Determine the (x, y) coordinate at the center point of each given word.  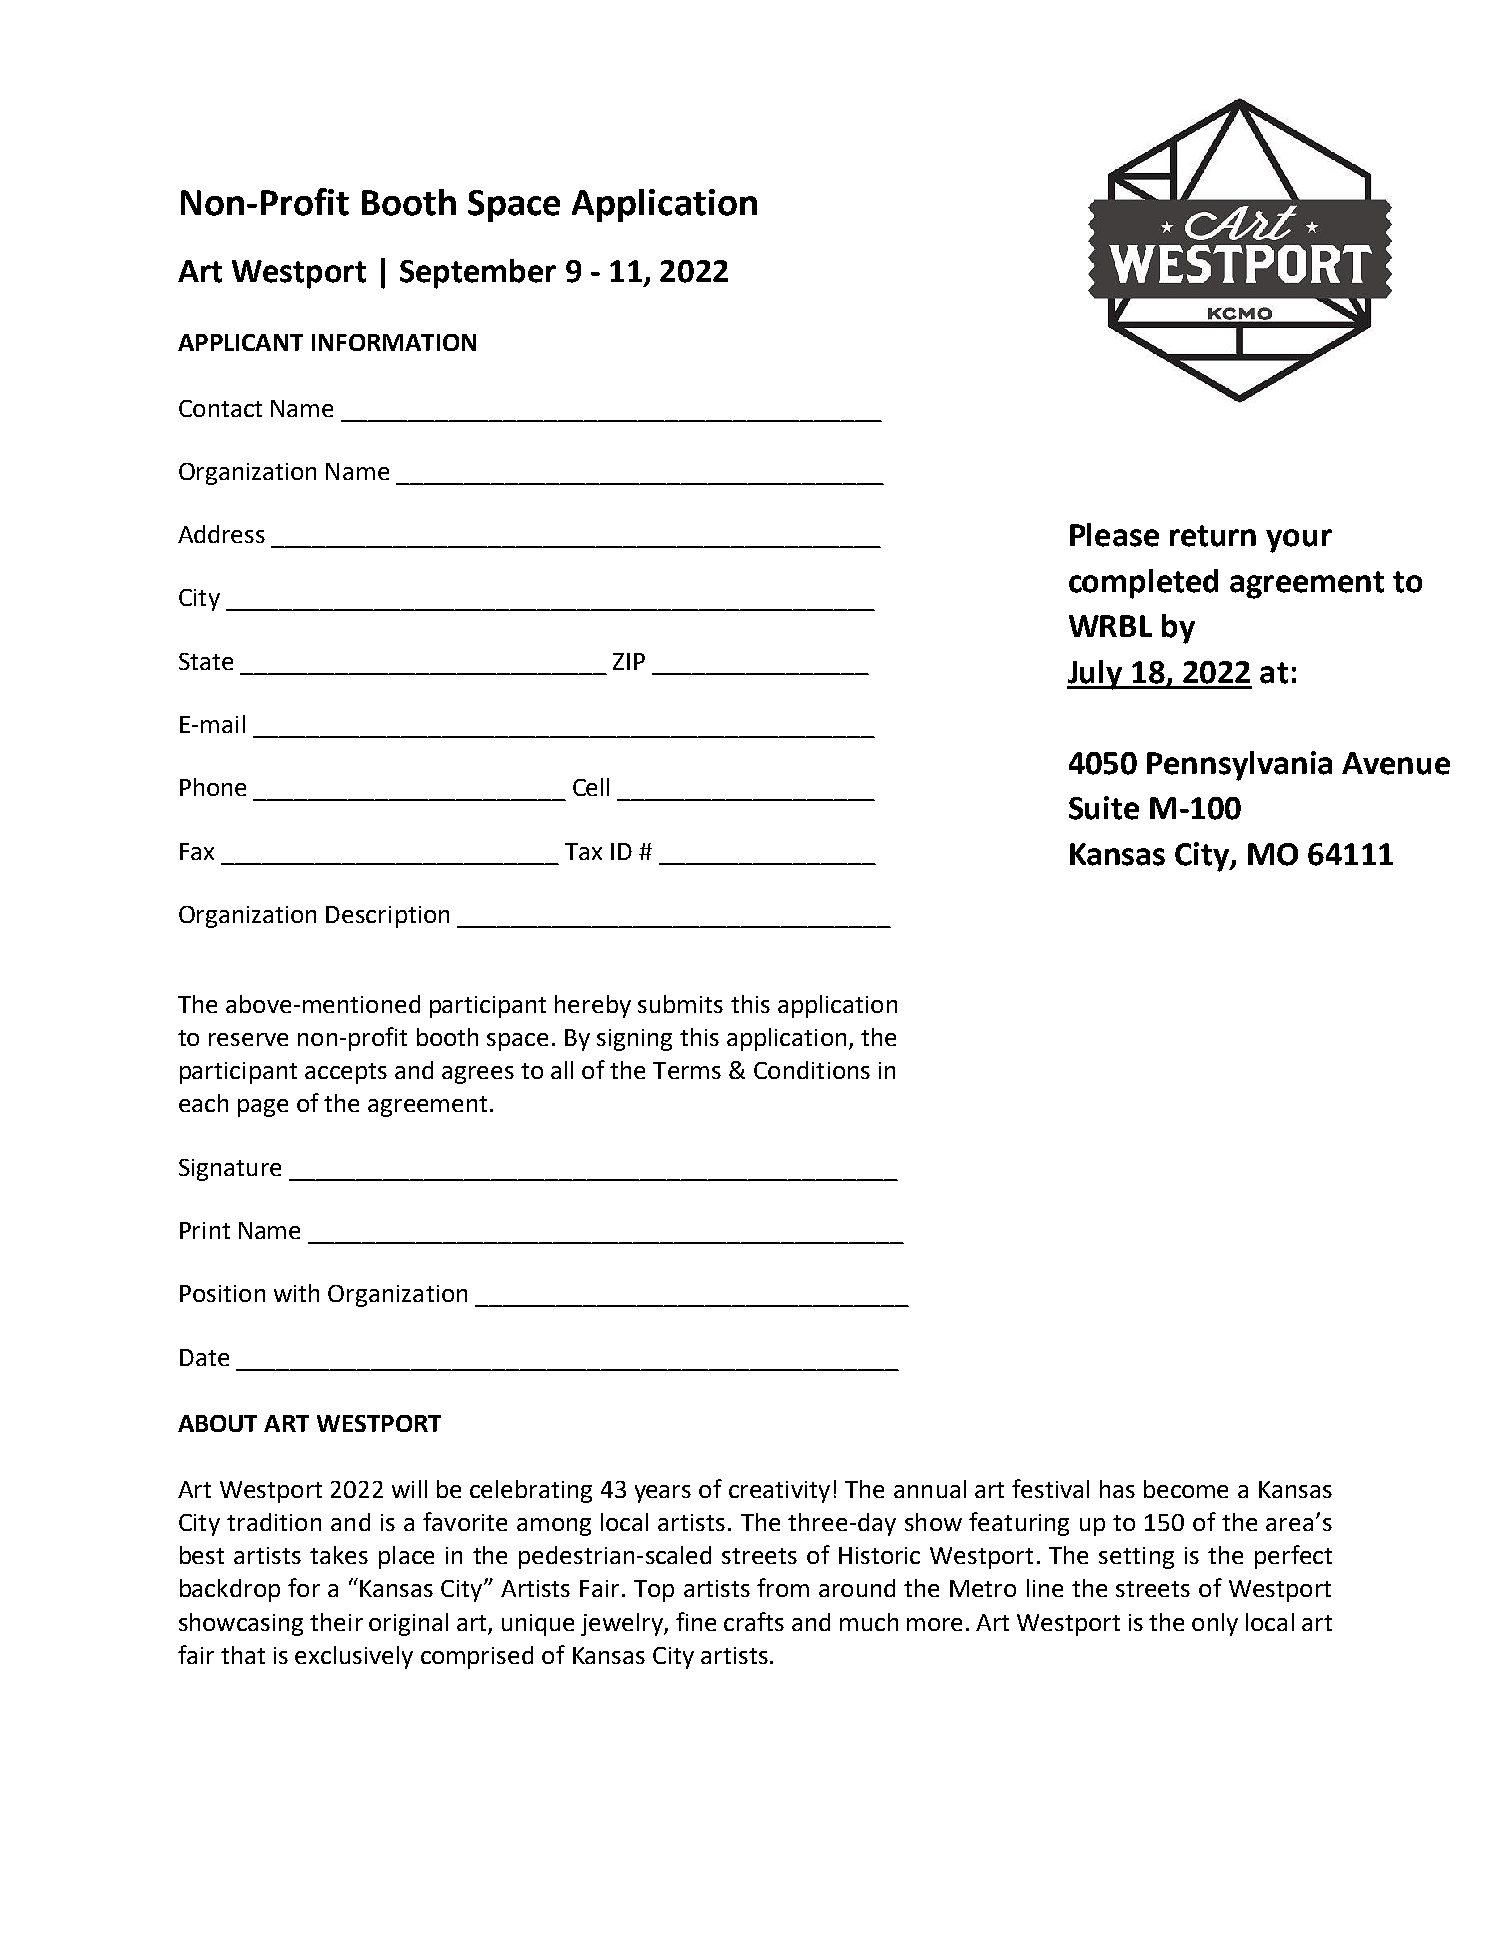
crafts (754, 1621)
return (1213, 536)
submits (680, 1004)
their (336, 1622)
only (1215, 1624)
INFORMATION (394, 342)
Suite (1104, 808)
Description (387, 917)
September (478, 274)
